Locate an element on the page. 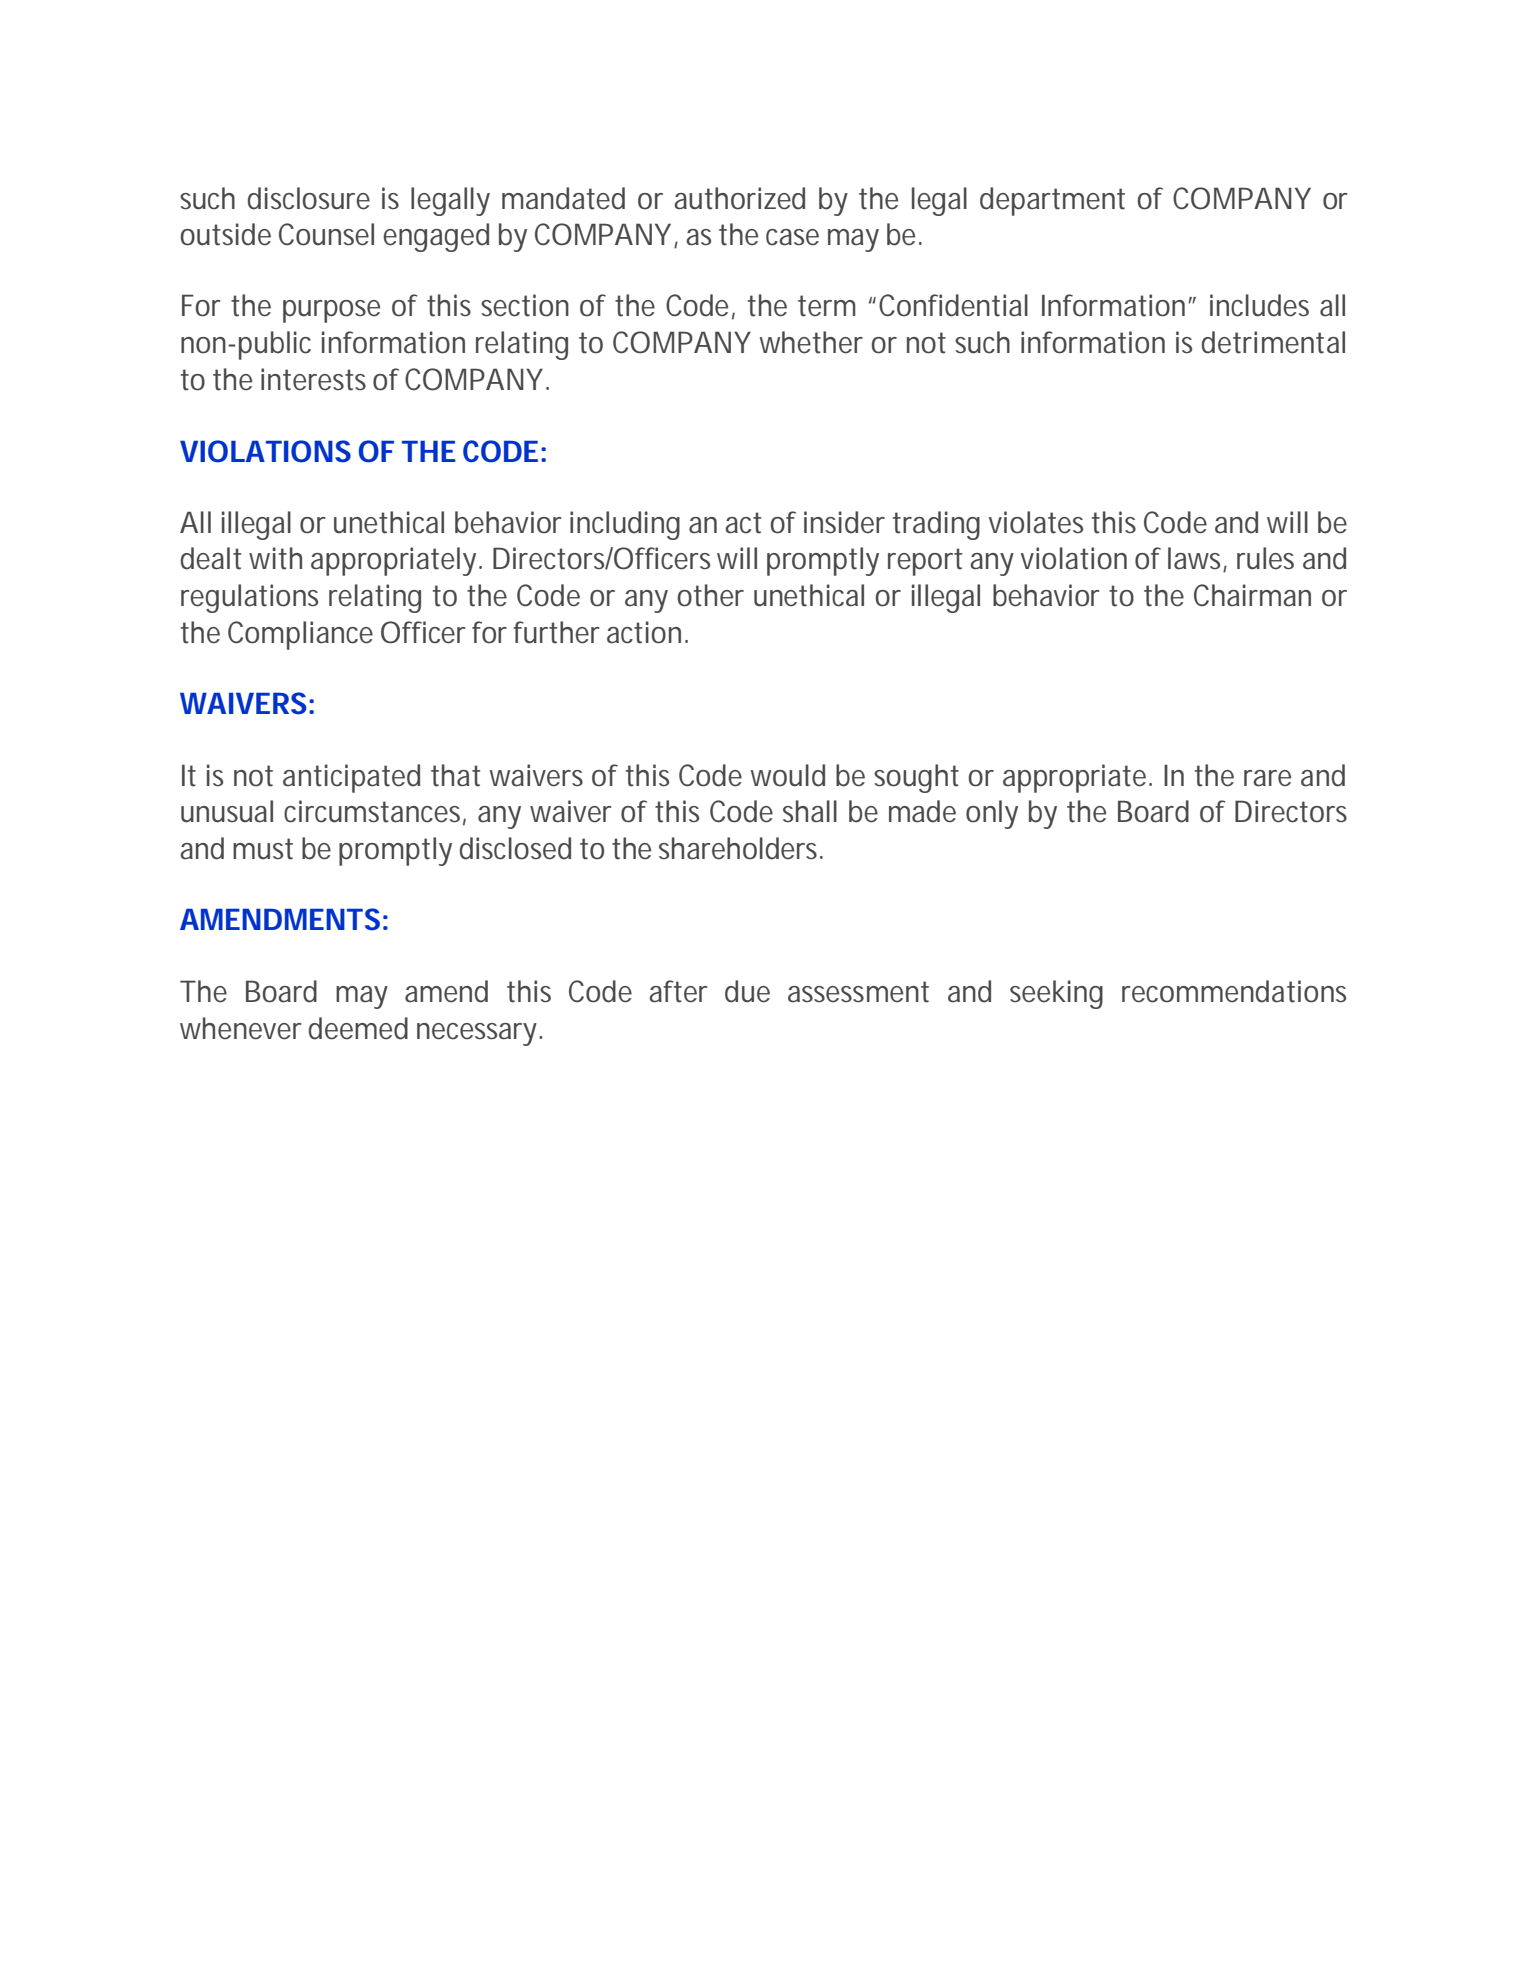 The width and height of the document is (1528, 1978). interests is located at coordinates (313, 379).
